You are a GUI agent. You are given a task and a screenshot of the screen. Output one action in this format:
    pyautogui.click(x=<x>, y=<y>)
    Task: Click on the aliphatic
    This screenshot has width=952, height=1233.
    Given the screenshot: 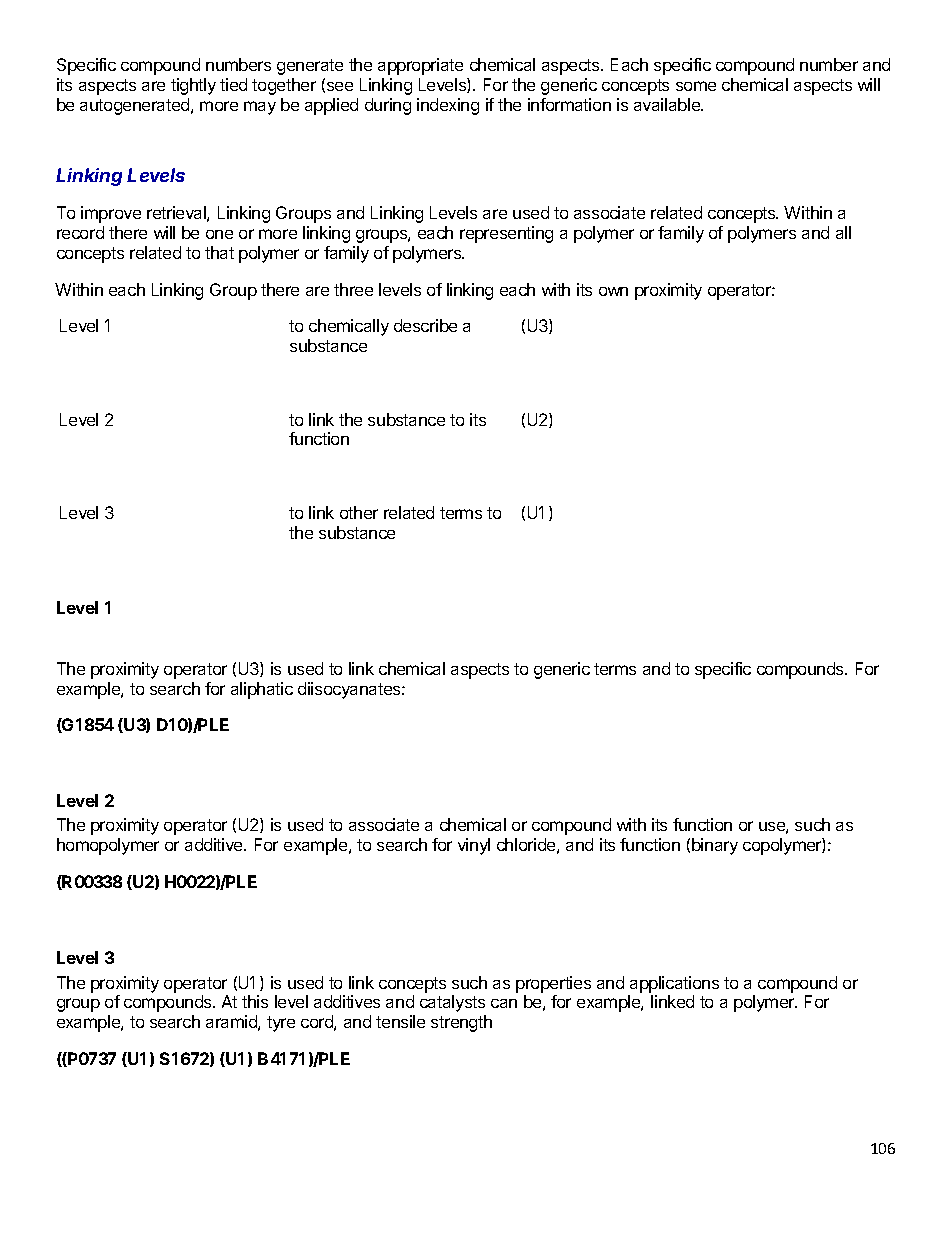 What is the action you would take?
    pyautogui.click(x=262, y=690)
